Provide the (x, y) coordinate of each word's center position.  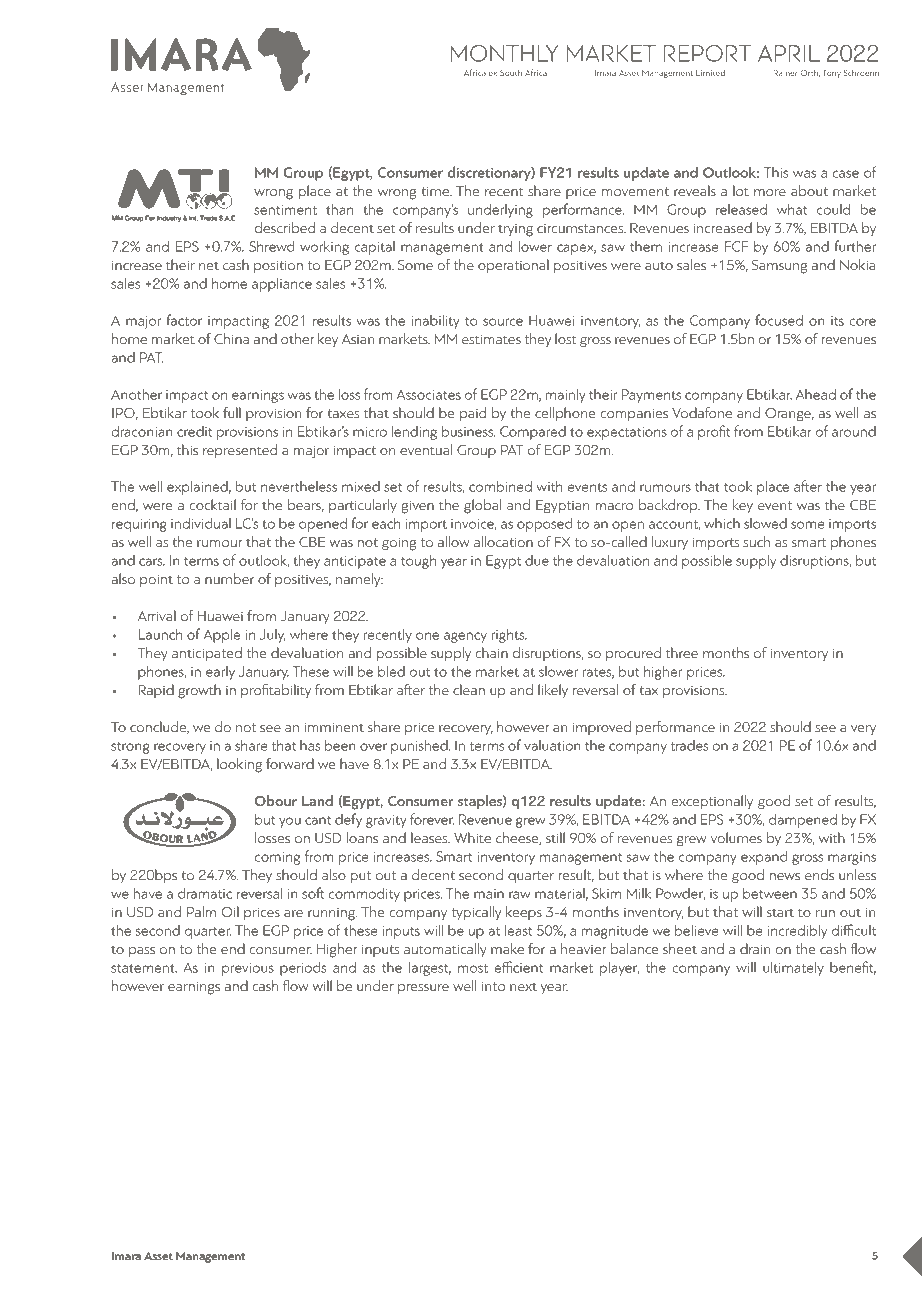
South (511, 72)
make (507, 948)
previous (248, 969)
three (682, 652)
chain (491, 652)
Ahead (816, 394)
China (231, 338)
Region (446, 74)
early (220, 673)
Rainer (785, 73)
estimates (491, 339)
